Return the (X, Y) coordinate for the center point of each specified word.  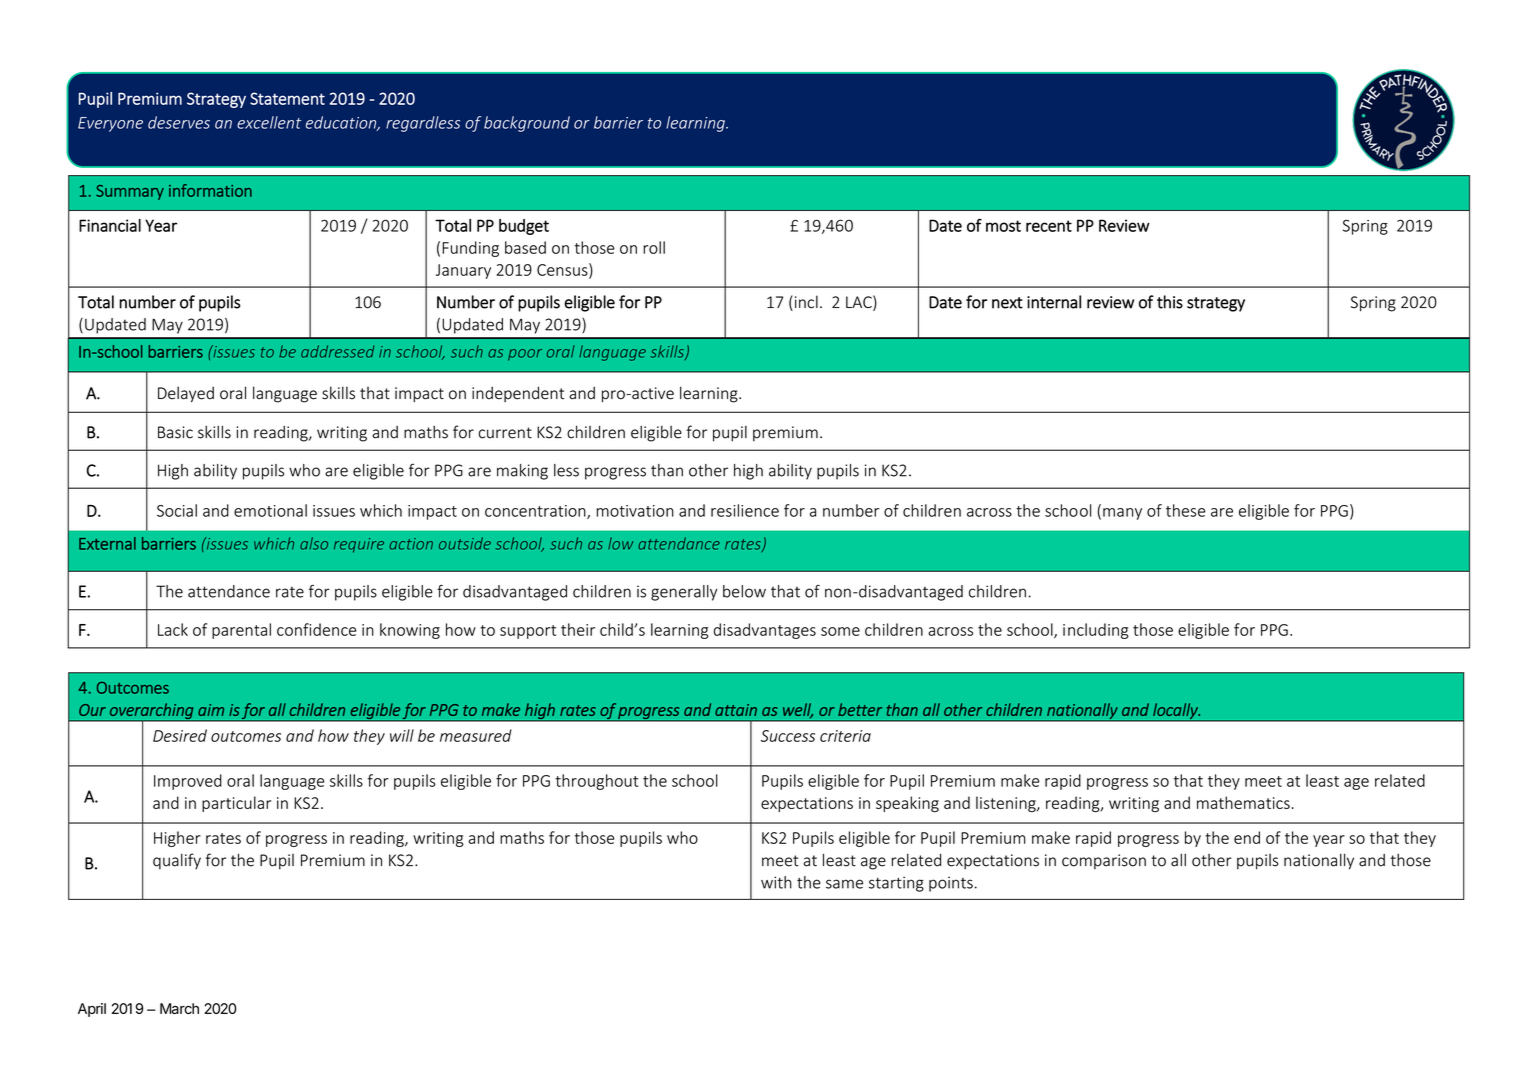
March (179, 1008)
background (527, 124)
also (314, 543)
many (1122, 514)
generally (684, 593)
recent (1049, 226)
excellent (269, 122)
